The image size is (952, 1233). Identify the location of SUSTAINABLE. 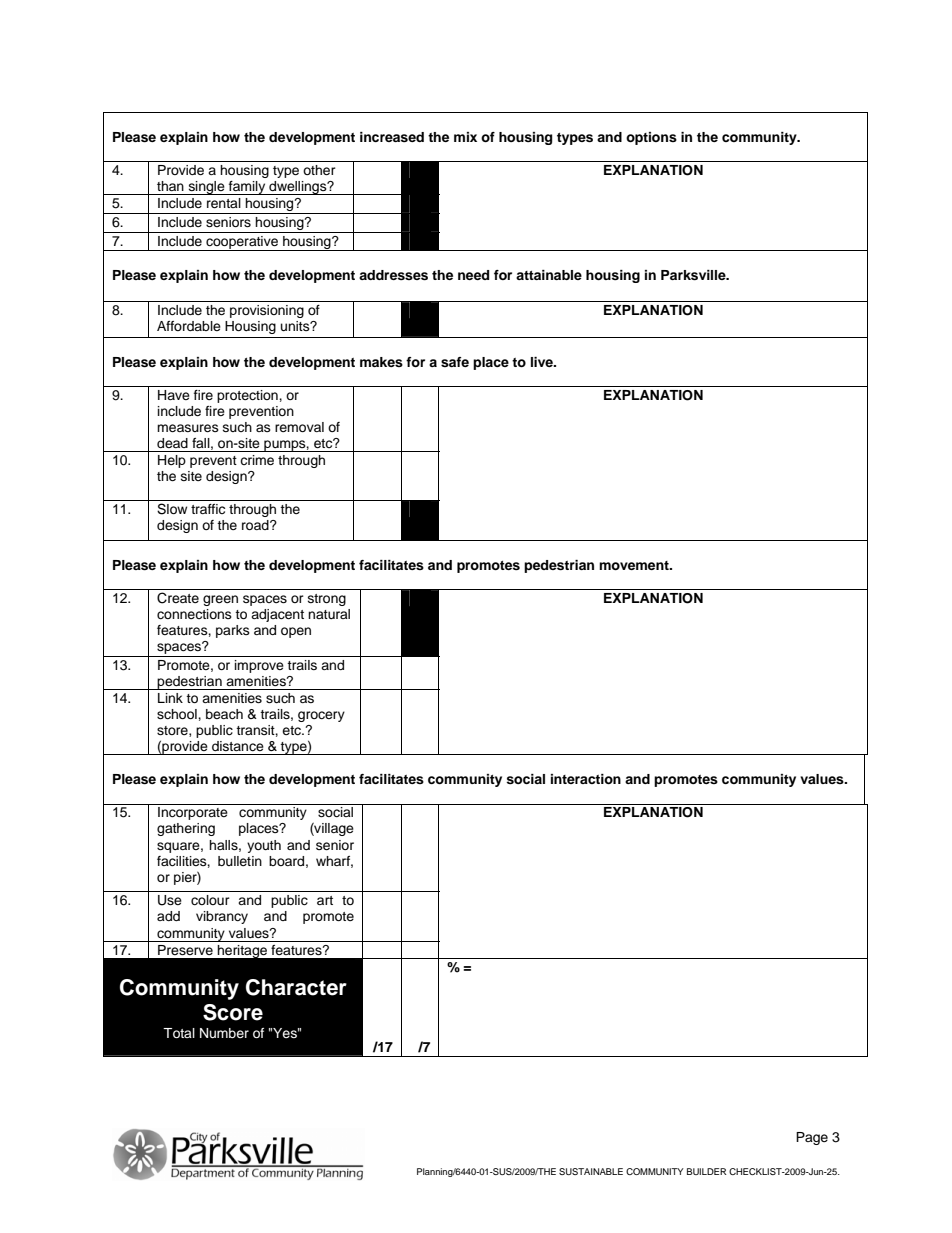
(591, 1171).
